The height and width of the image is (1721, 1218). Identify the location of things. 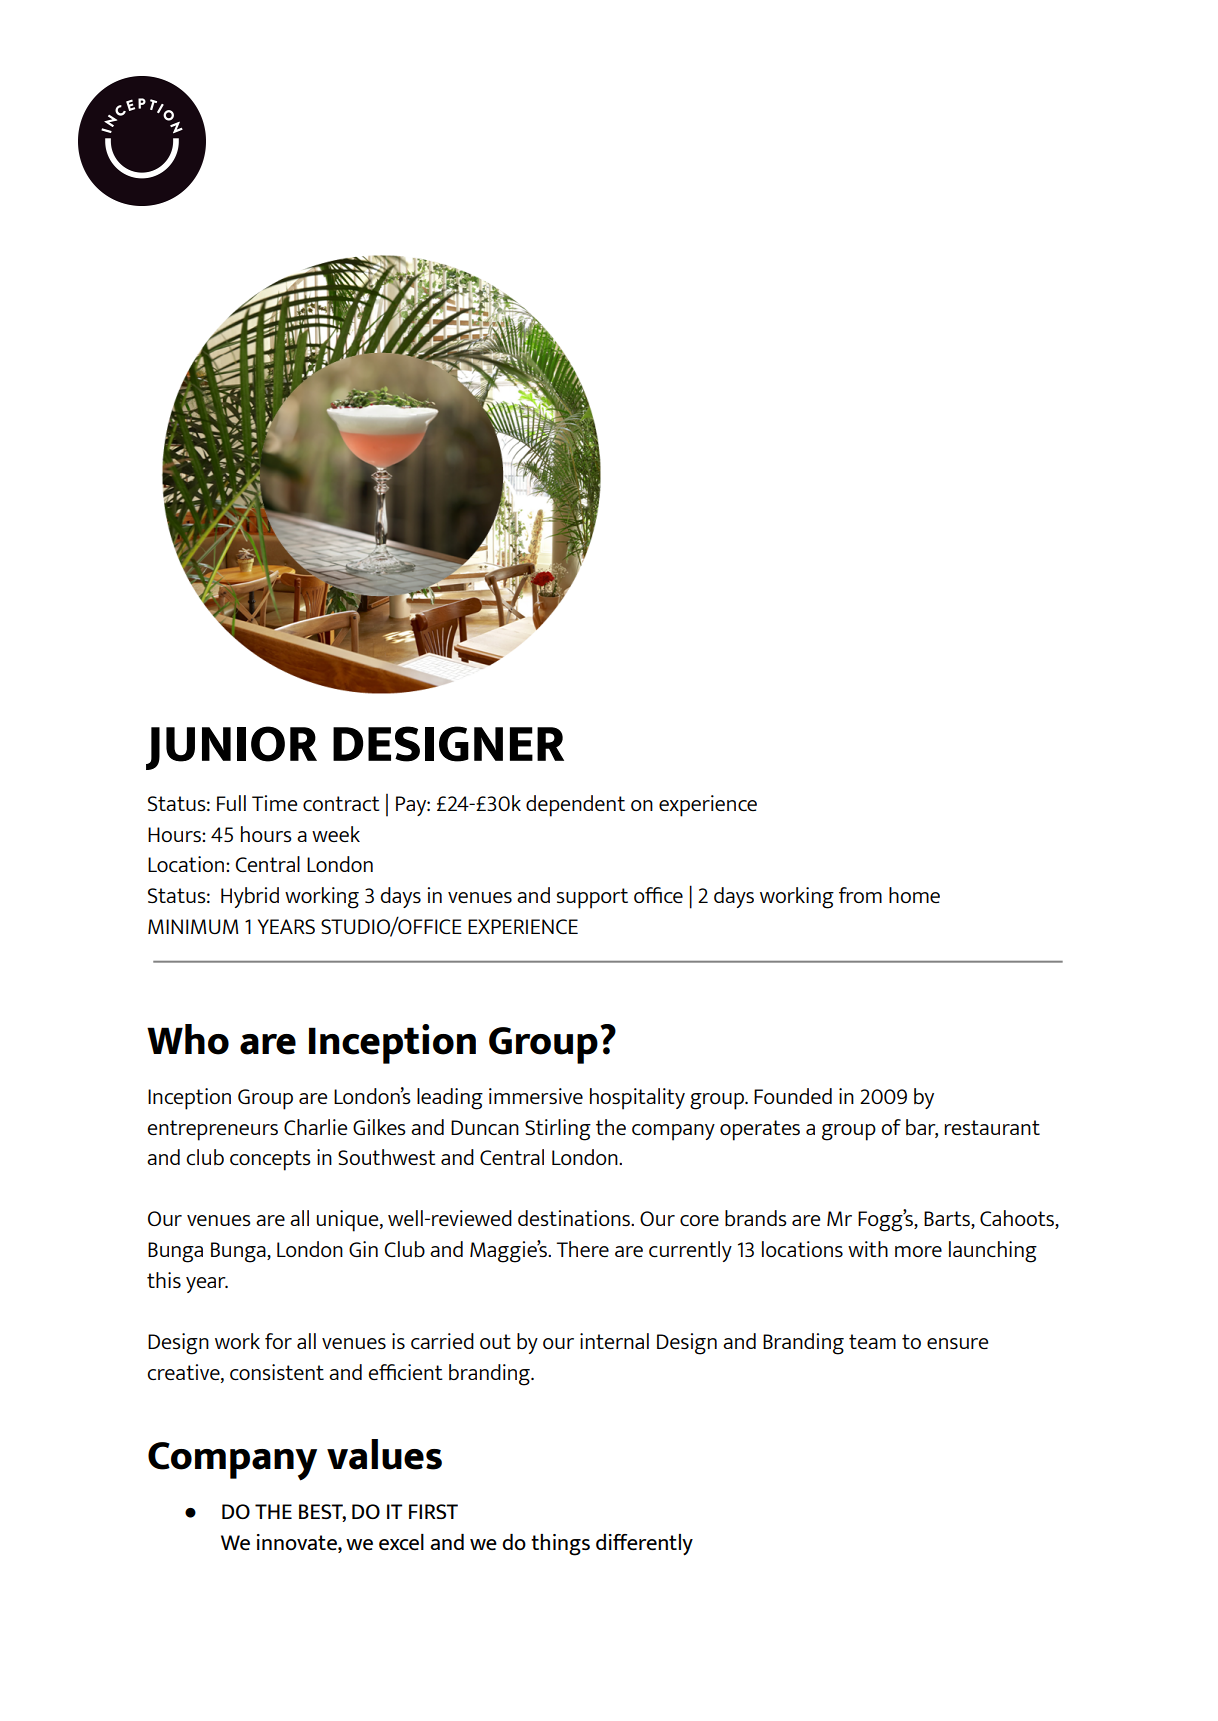
(560, 1545).
